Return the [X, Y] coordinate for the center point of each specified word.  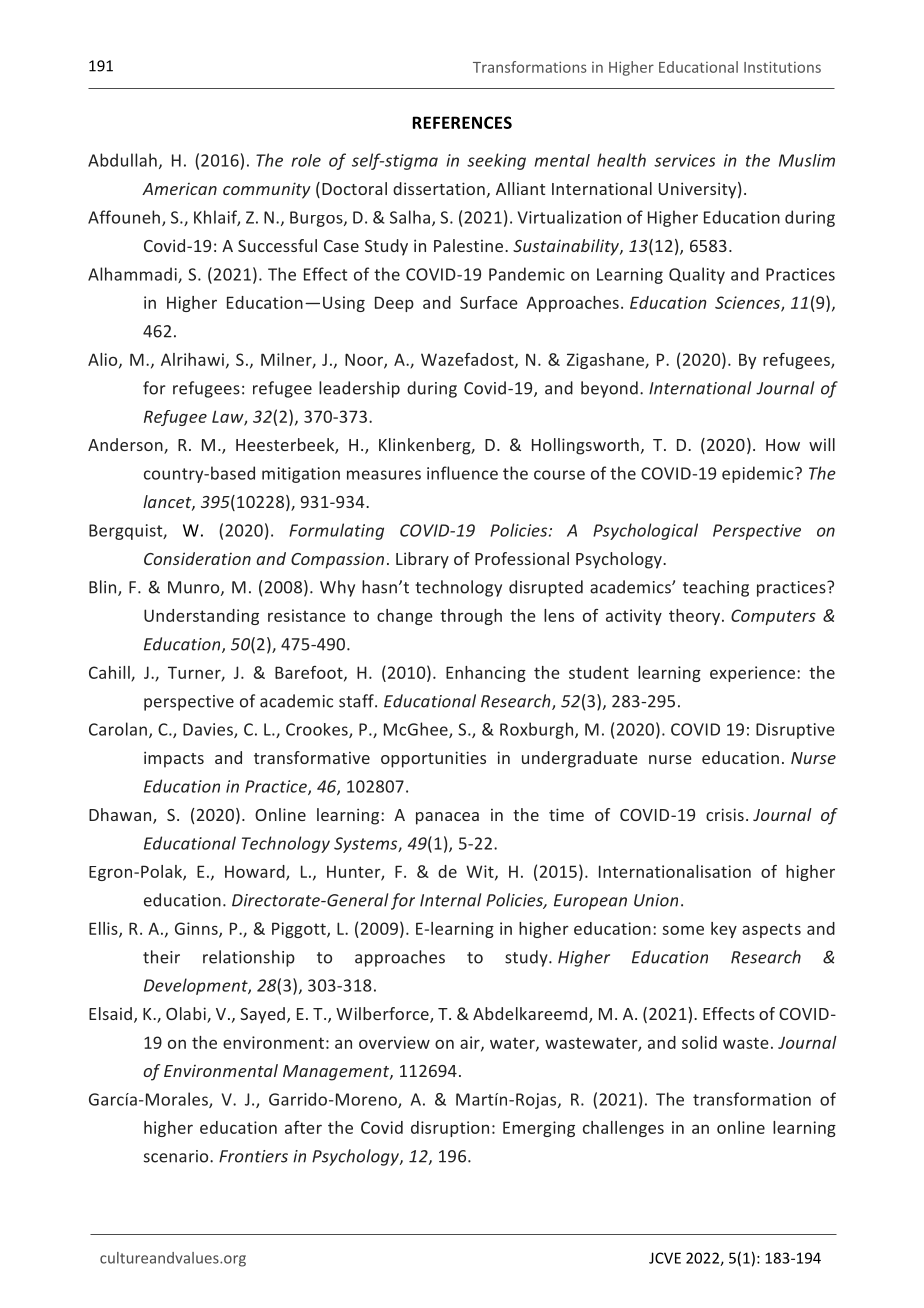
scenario [177, 1156]
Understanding [201, 617]
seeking [496, 161]
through [471, 617]
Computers [773, 617]
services [684, 160]
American [179, 189]
